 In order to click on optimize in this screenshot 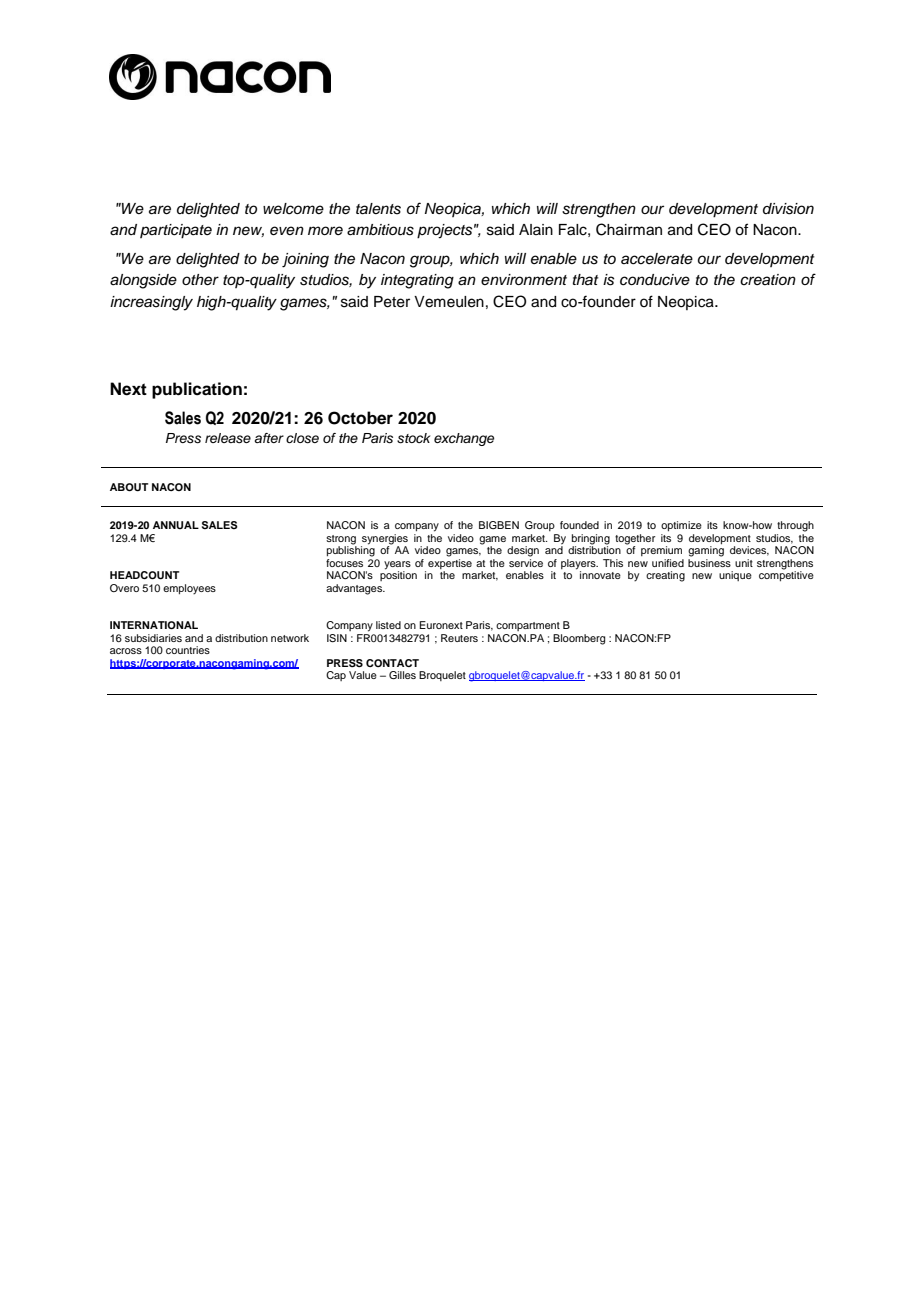, I will do `click(681, 526)`.
